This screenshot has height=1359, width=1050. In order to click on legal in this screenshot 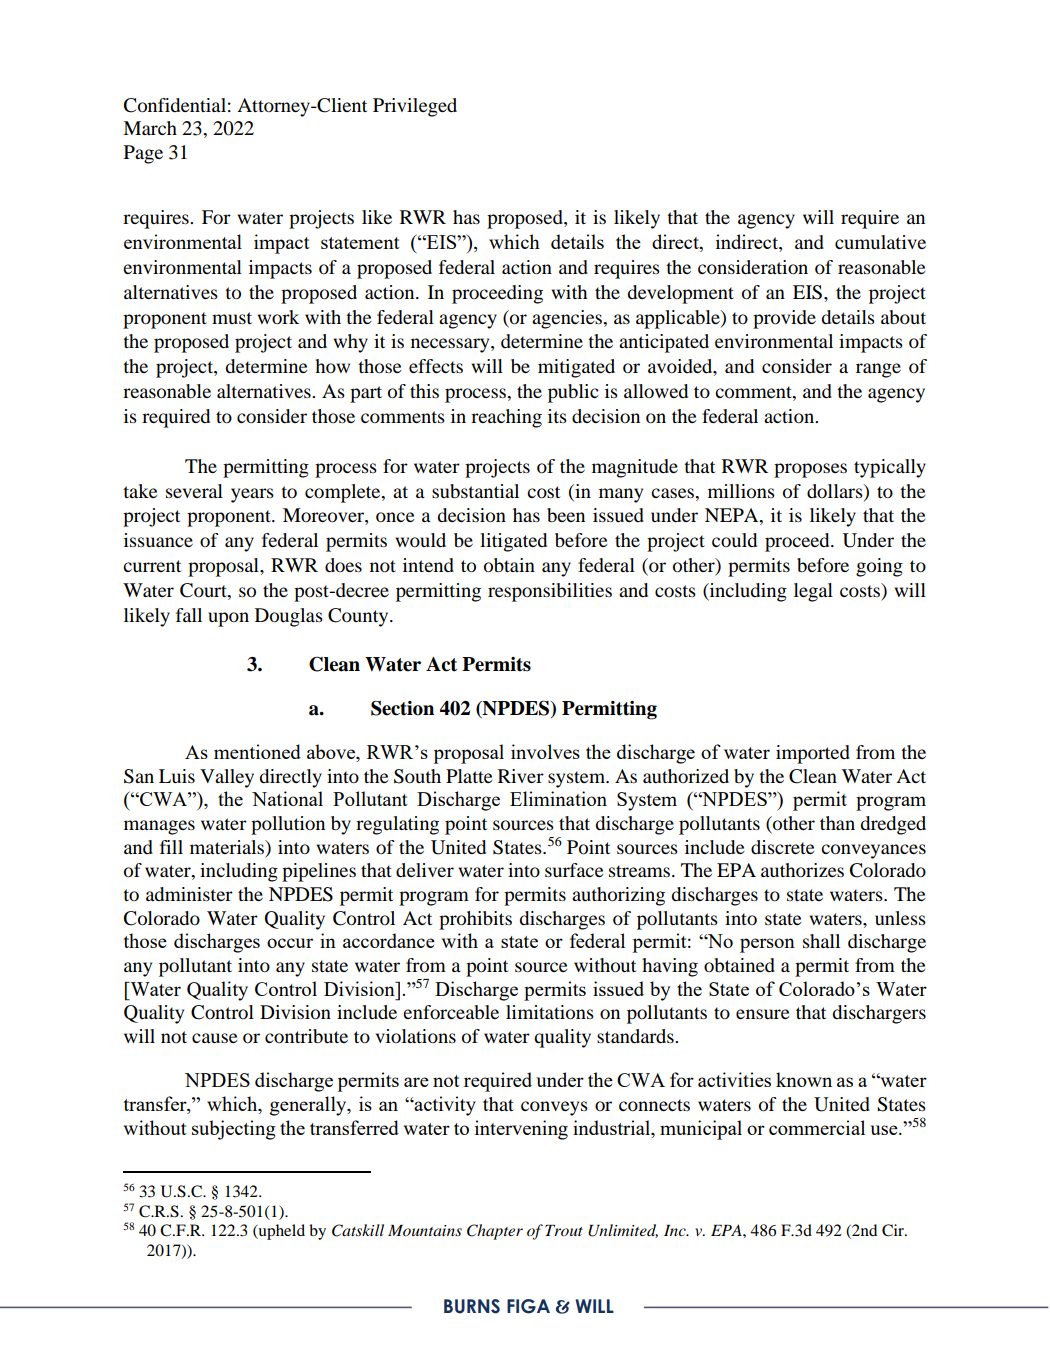, I will do `click(813, 592)`.
